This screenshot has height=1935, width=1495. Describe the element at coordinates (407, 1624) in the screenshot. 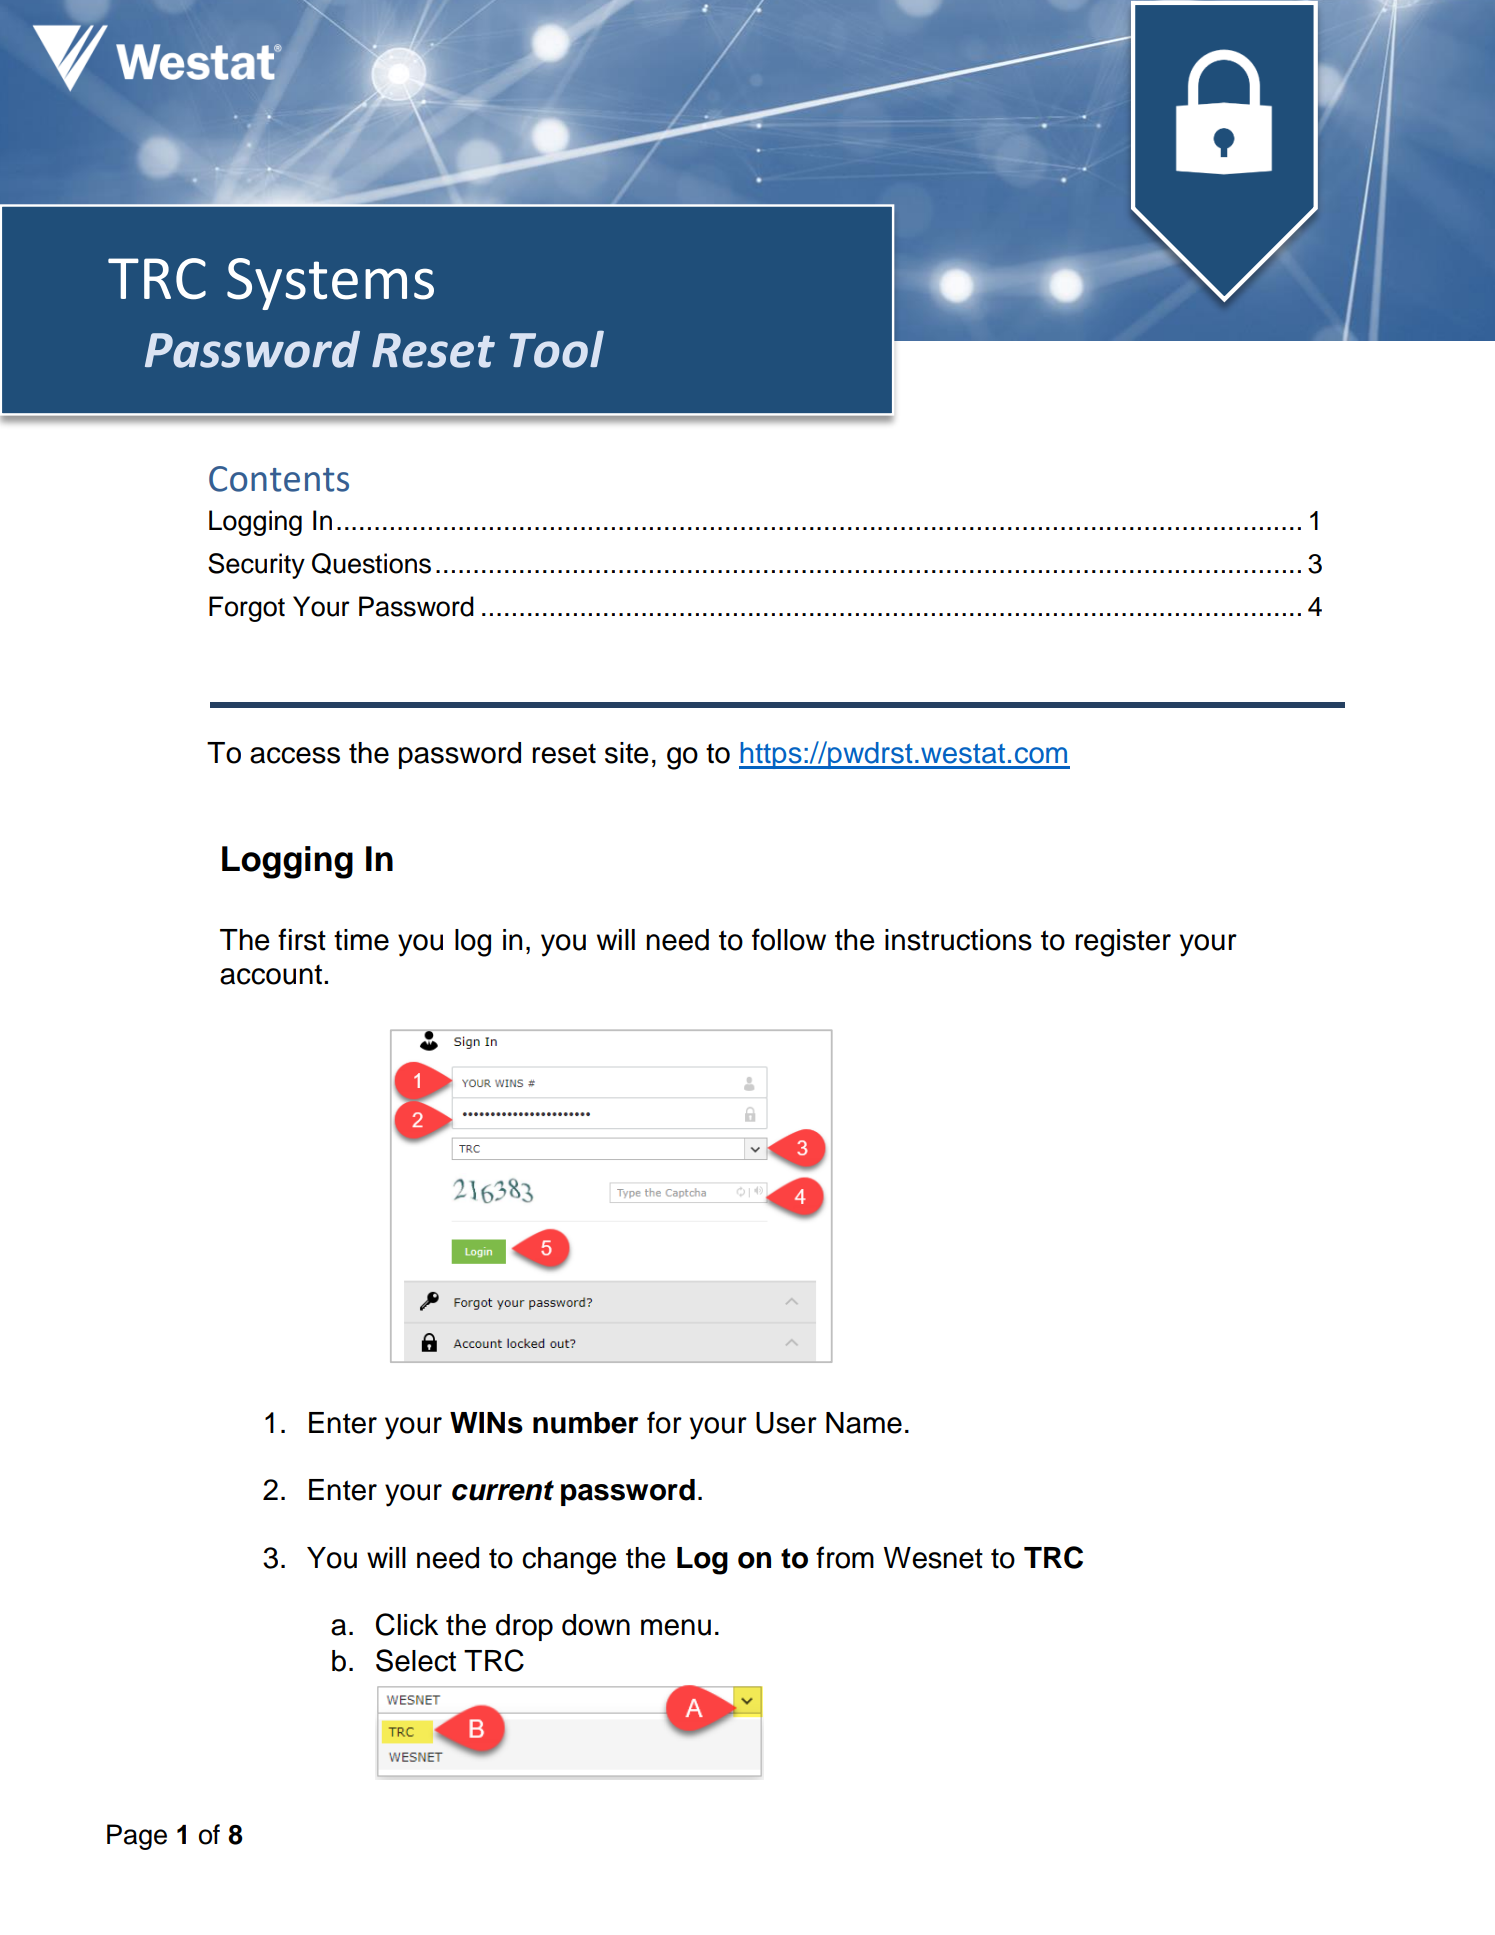

I see `Click` at that location.
